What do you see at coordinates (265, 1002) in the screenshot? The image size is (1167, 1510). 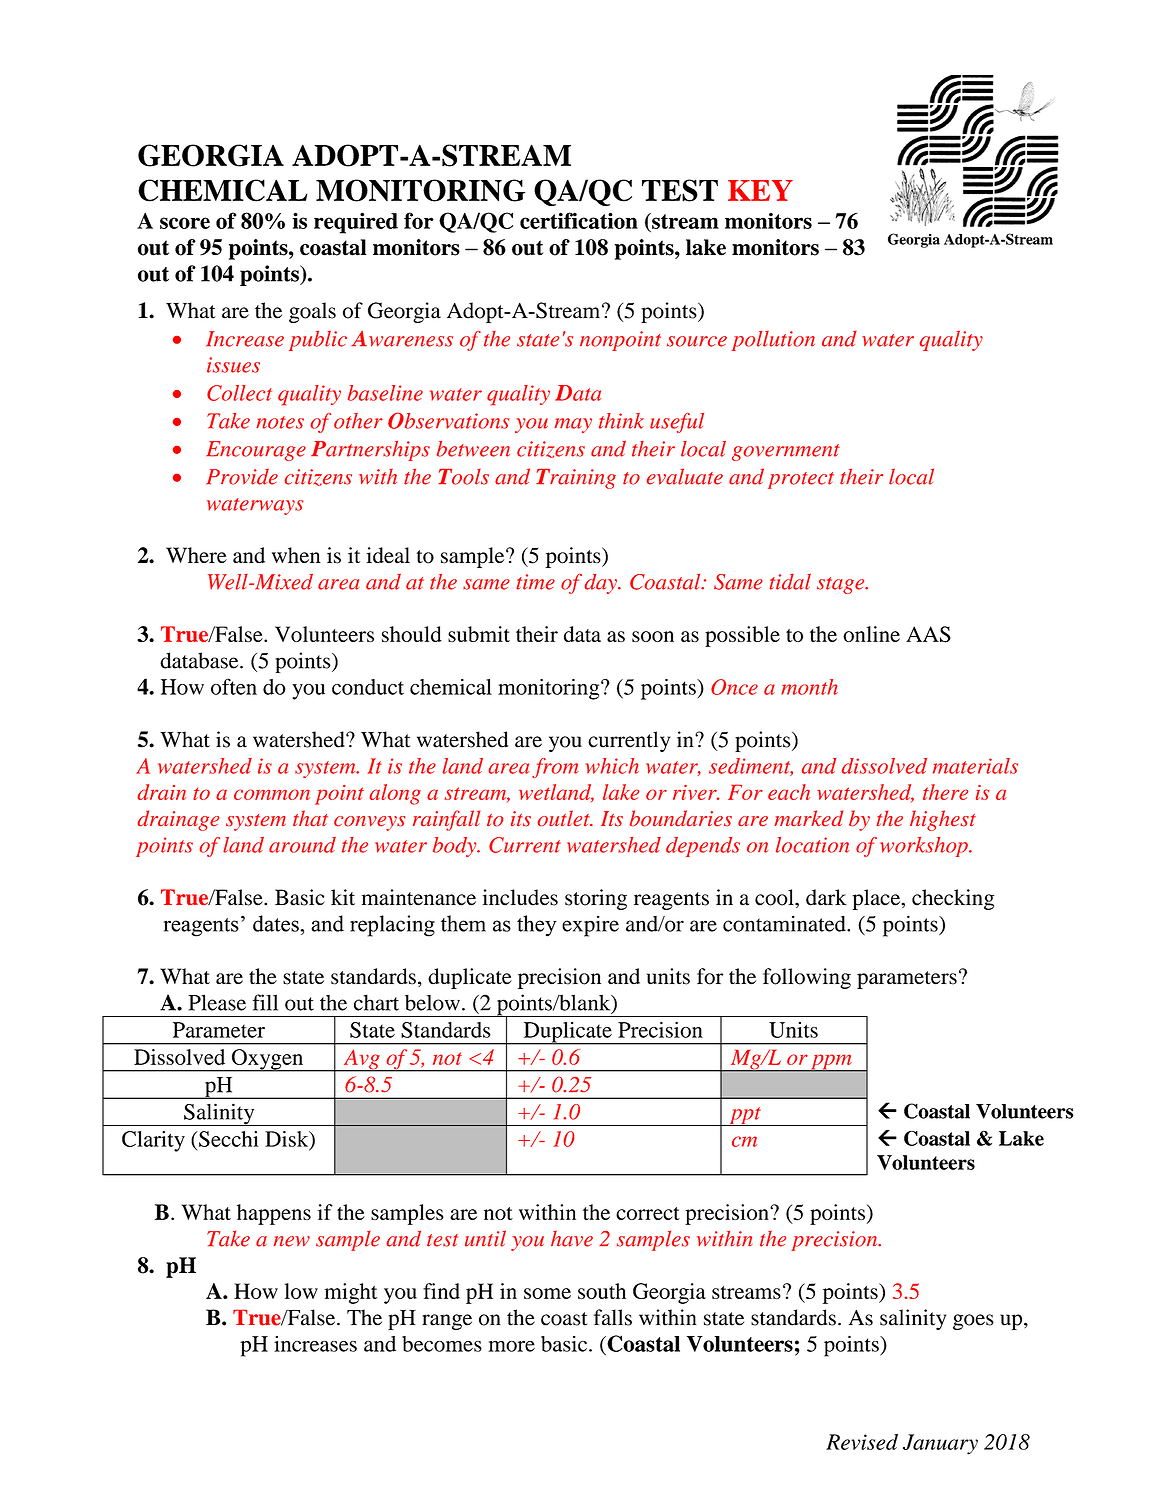 I see `fill` at bounding box center [265, 1002].
